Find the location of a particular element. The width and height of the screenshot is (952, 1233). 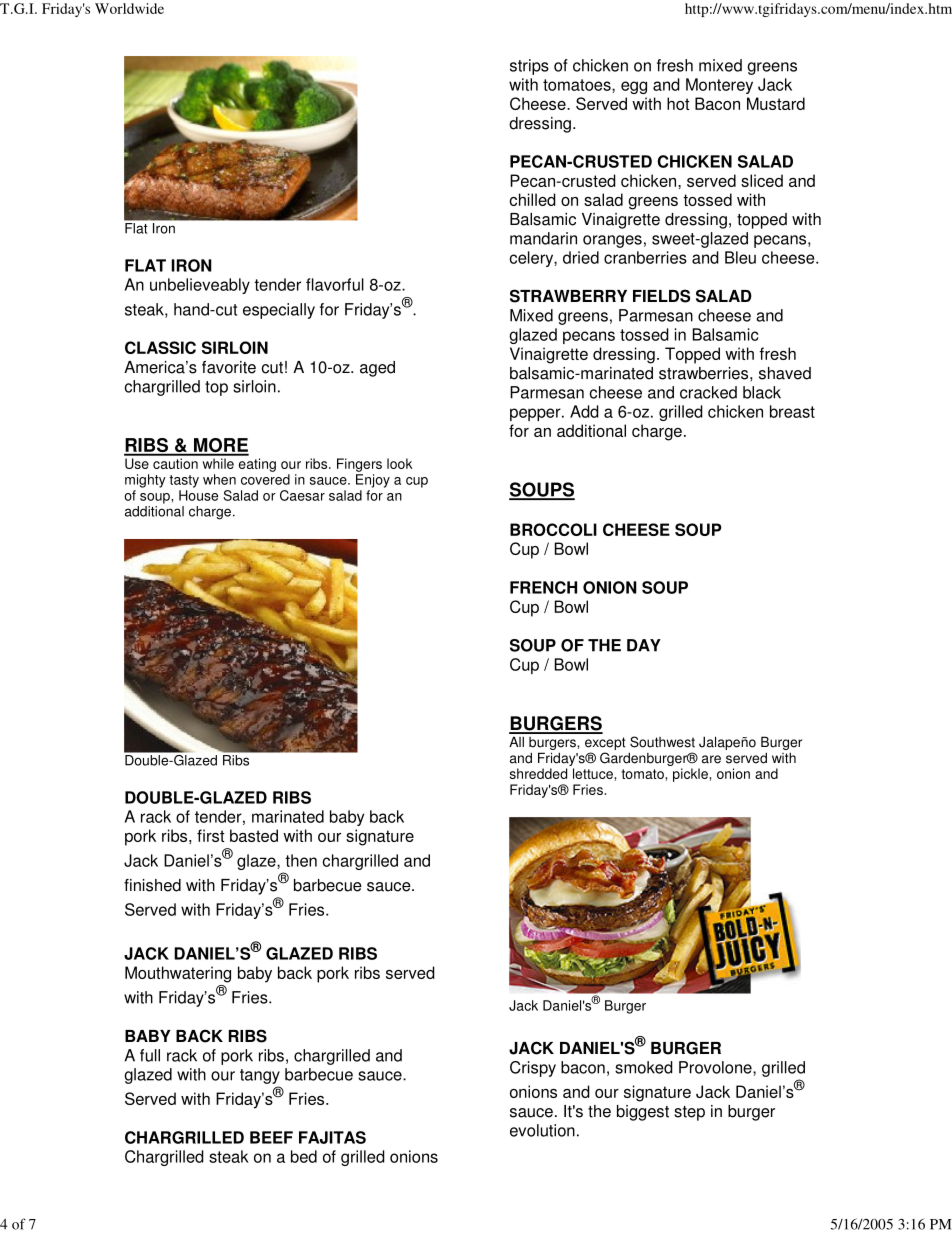

strips is located at coordinates (529, 67).
